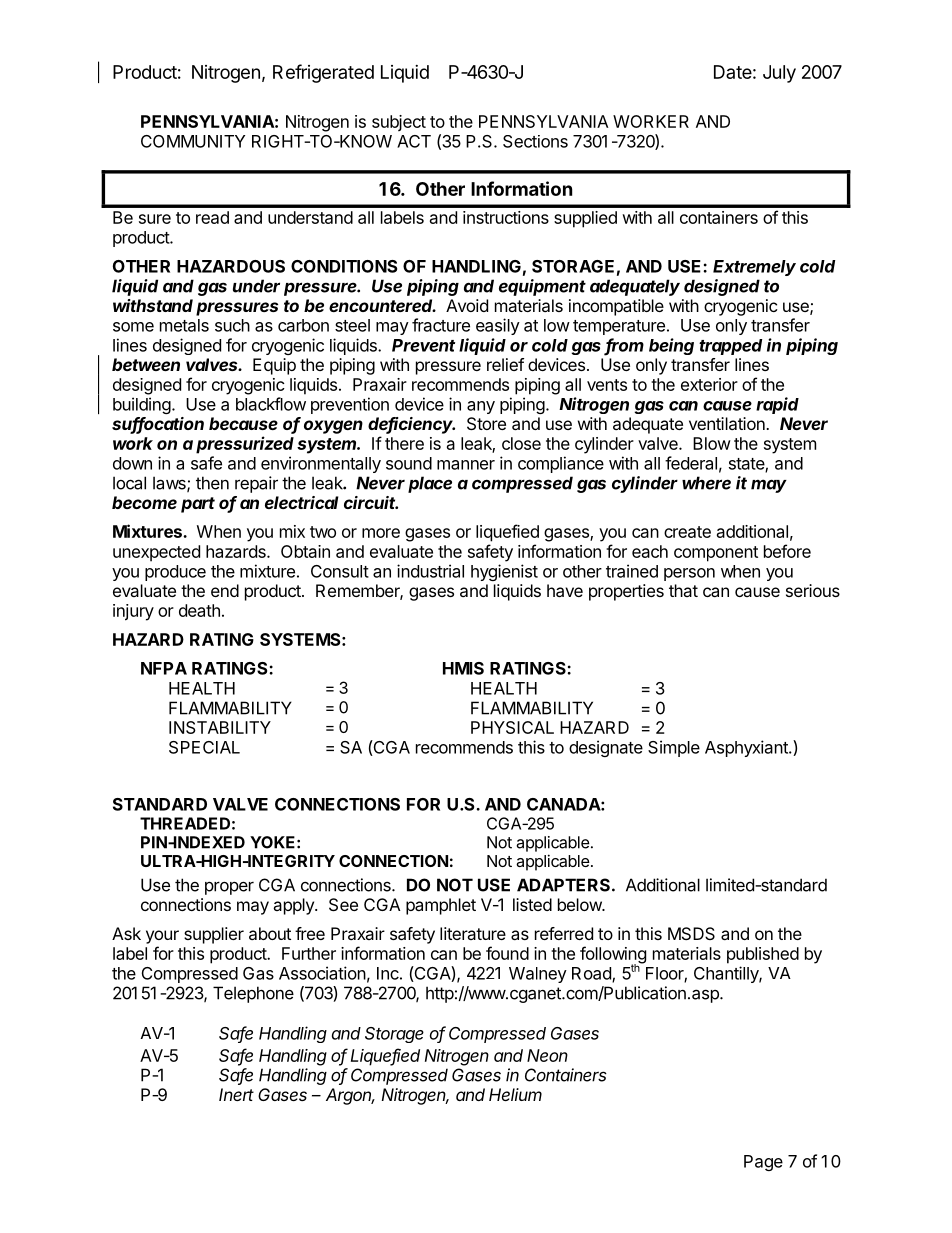  I want to click on trapped, so click(730, 347).
